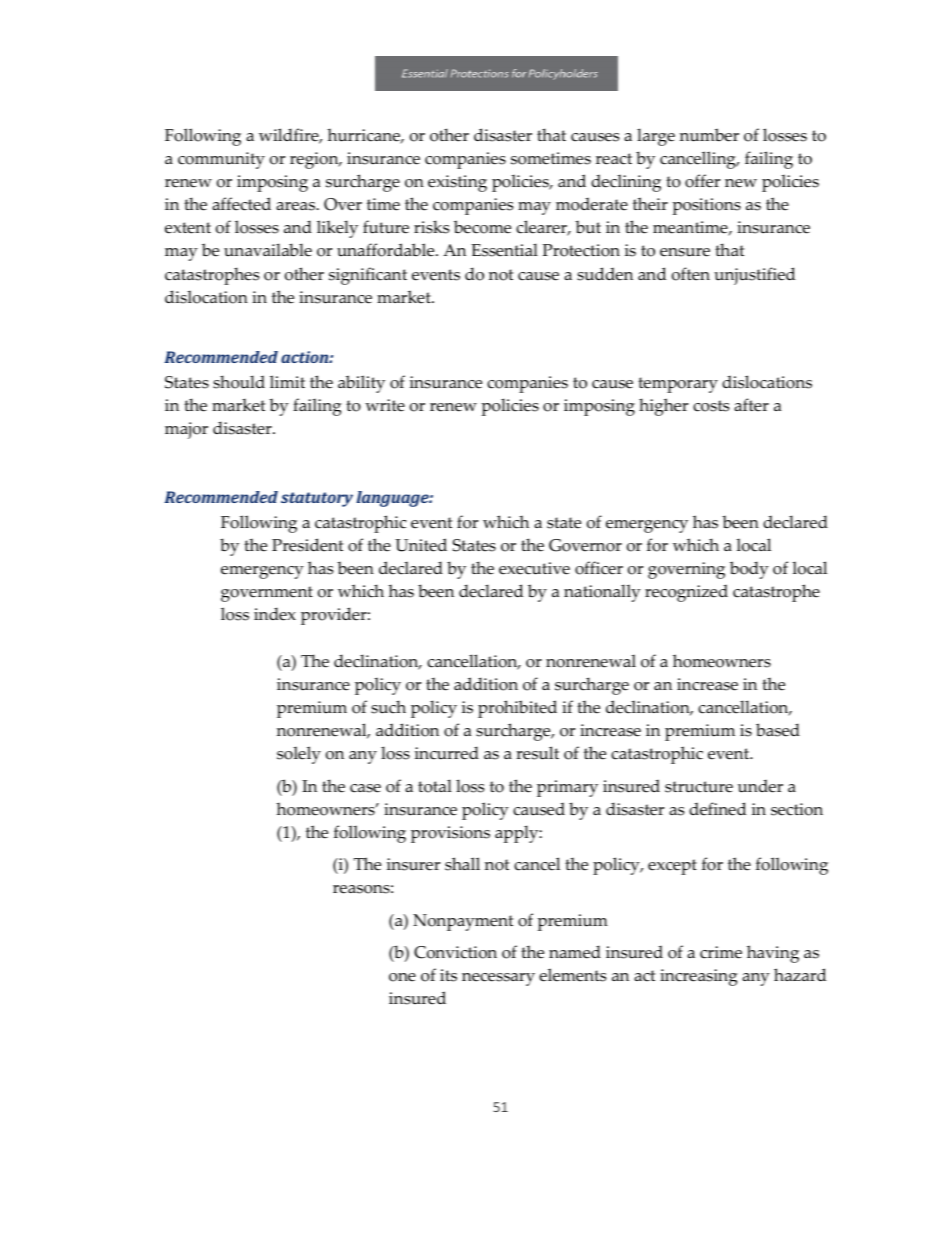 Image resolution: width=952 pixels, height=1233 pixels. What do you see at coordinates (402, 977) in the screenshot?
I see `one` at bounding box center [402, 977].
